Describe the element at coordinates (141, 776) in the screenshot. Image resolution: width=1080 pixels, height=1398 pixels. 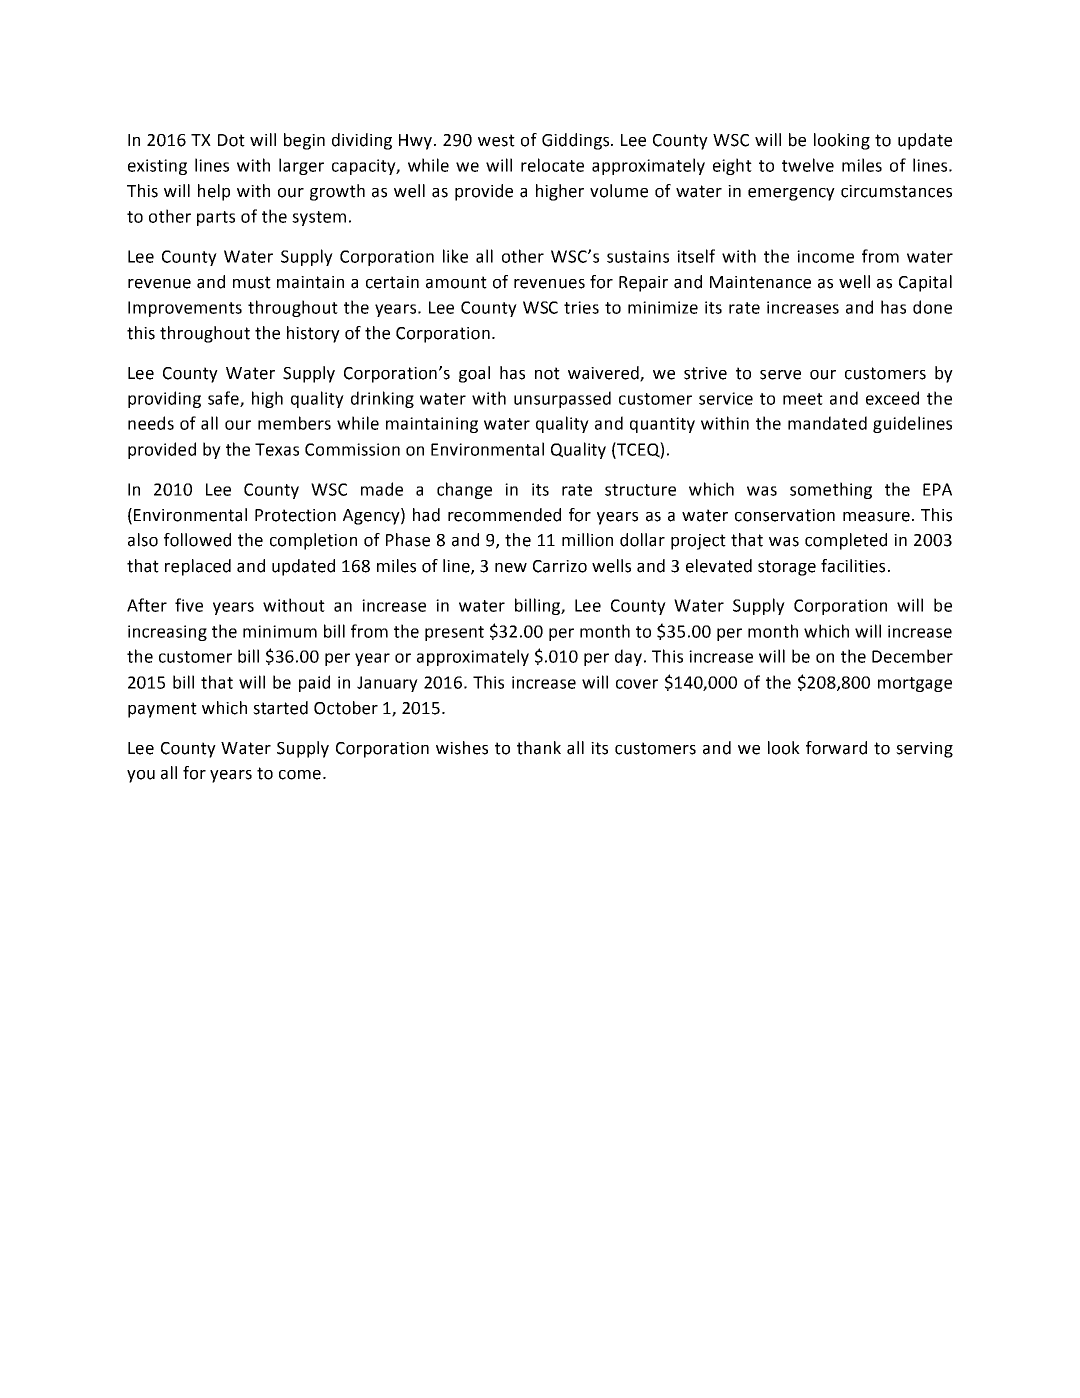
I see `you` at that location.
